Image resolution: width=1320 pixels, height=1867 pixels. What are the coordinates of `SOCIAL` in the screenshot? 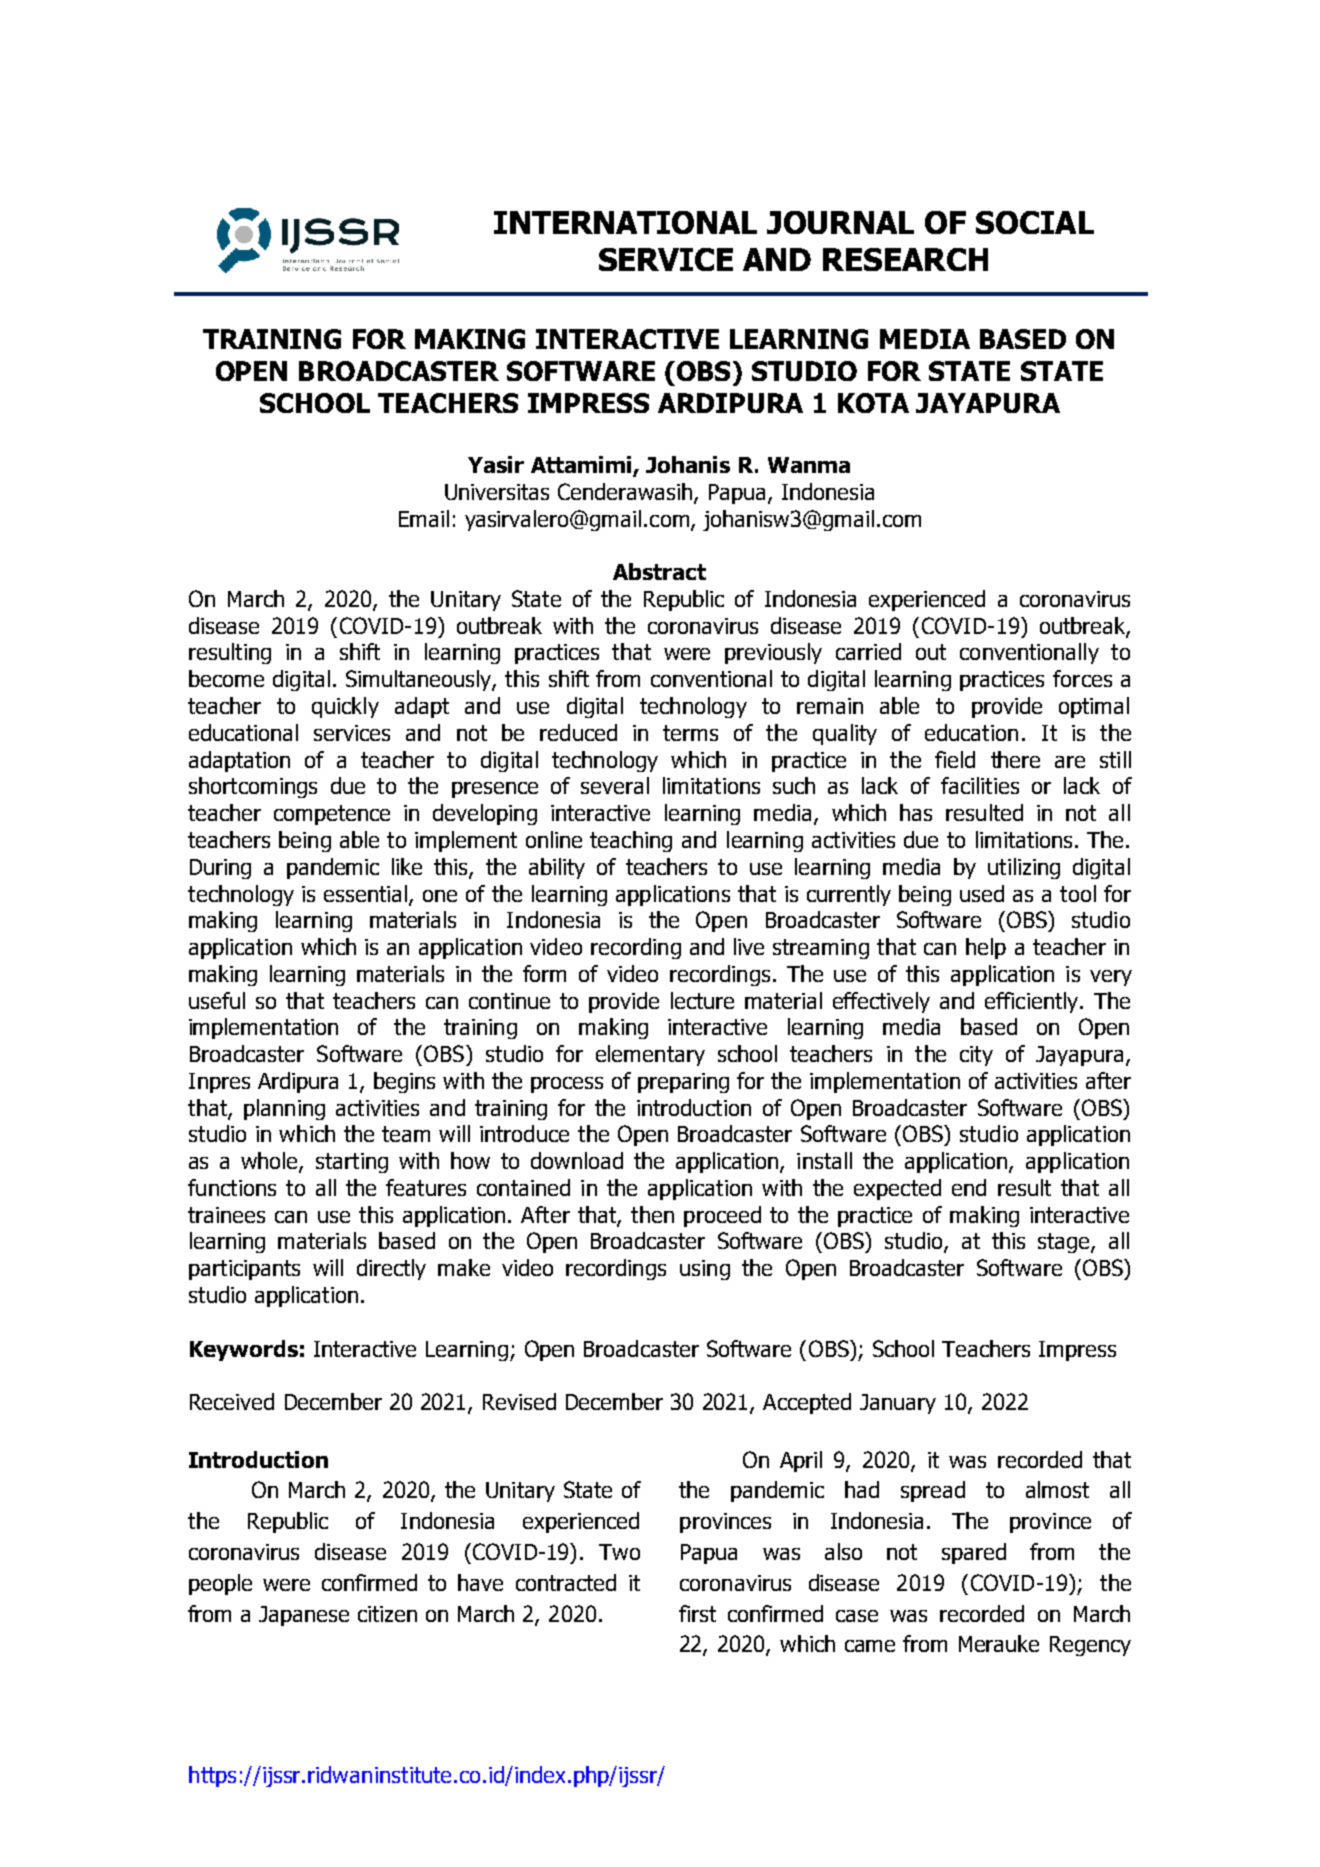 It's located at (1035, 222).
